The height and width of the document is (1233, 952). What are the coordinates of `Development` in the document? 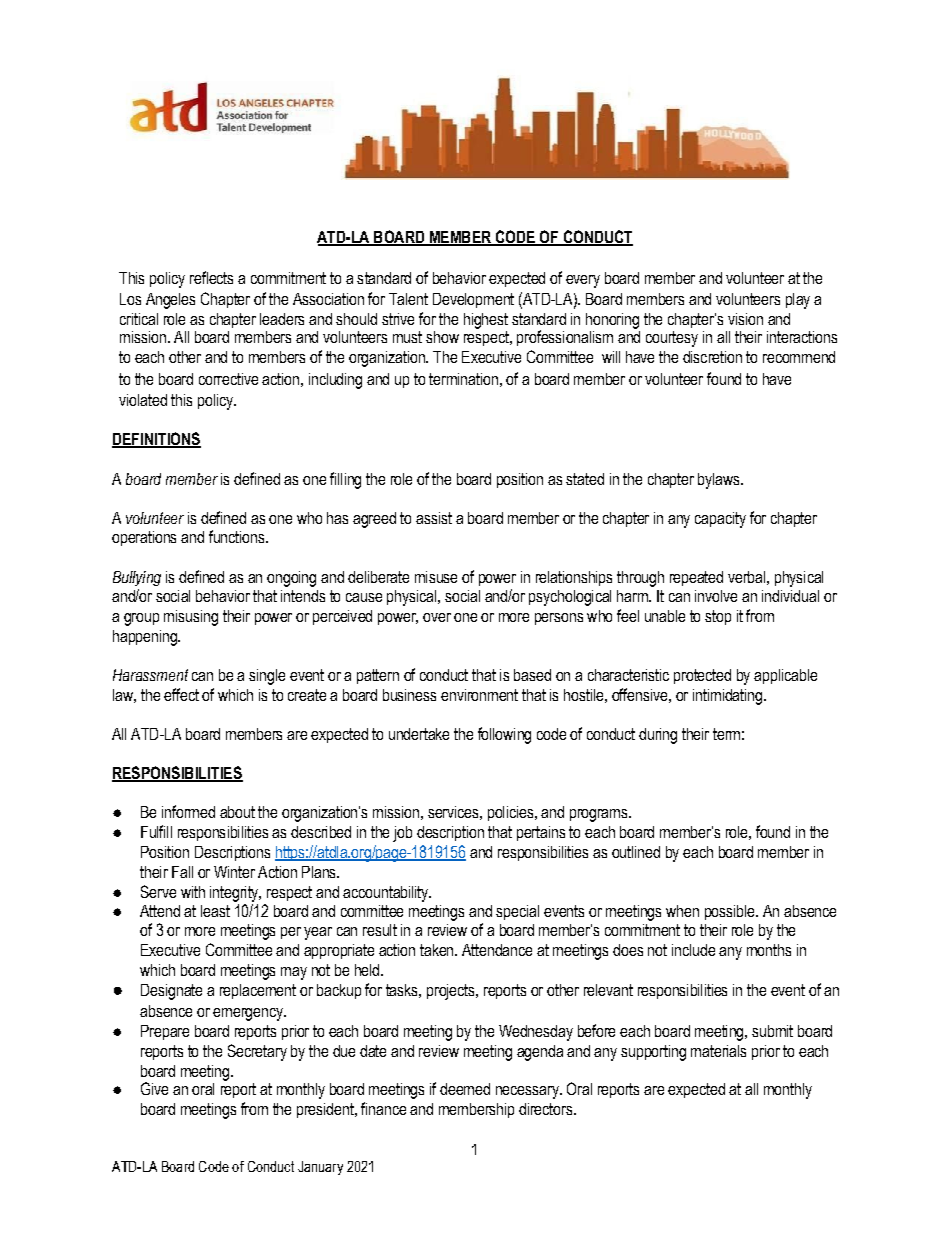 It's located at (473, 300).
